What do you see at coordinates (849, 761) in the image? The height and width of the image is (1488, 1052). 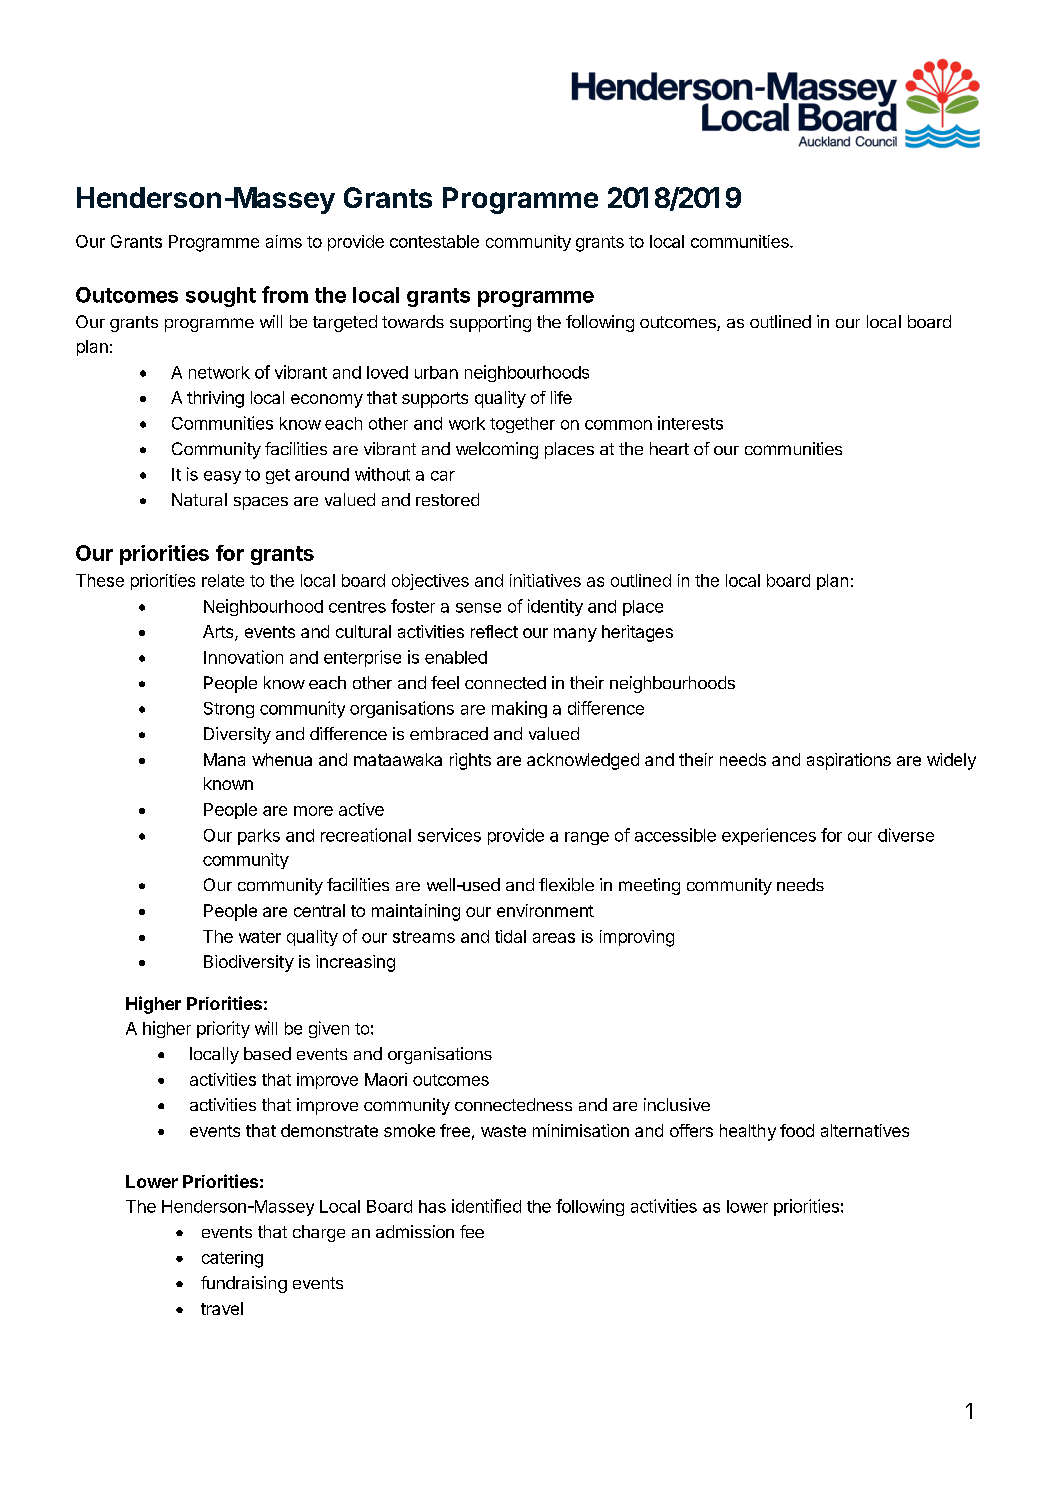 I see `aspirations` at bounding box center [849, 761].
